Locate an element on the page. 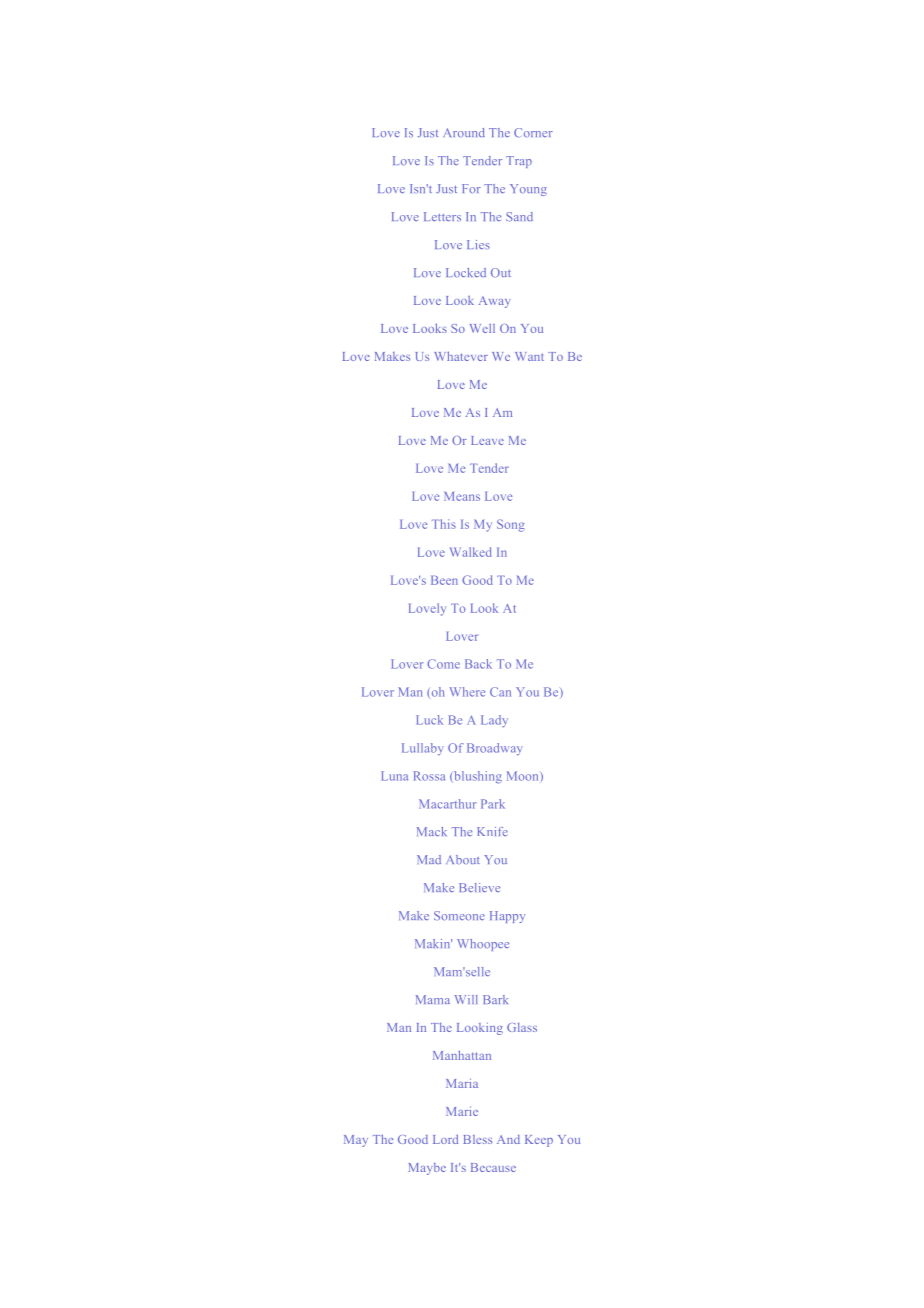 This image has width=924, height=1308. Letters is located at coordinates (442, 216).
